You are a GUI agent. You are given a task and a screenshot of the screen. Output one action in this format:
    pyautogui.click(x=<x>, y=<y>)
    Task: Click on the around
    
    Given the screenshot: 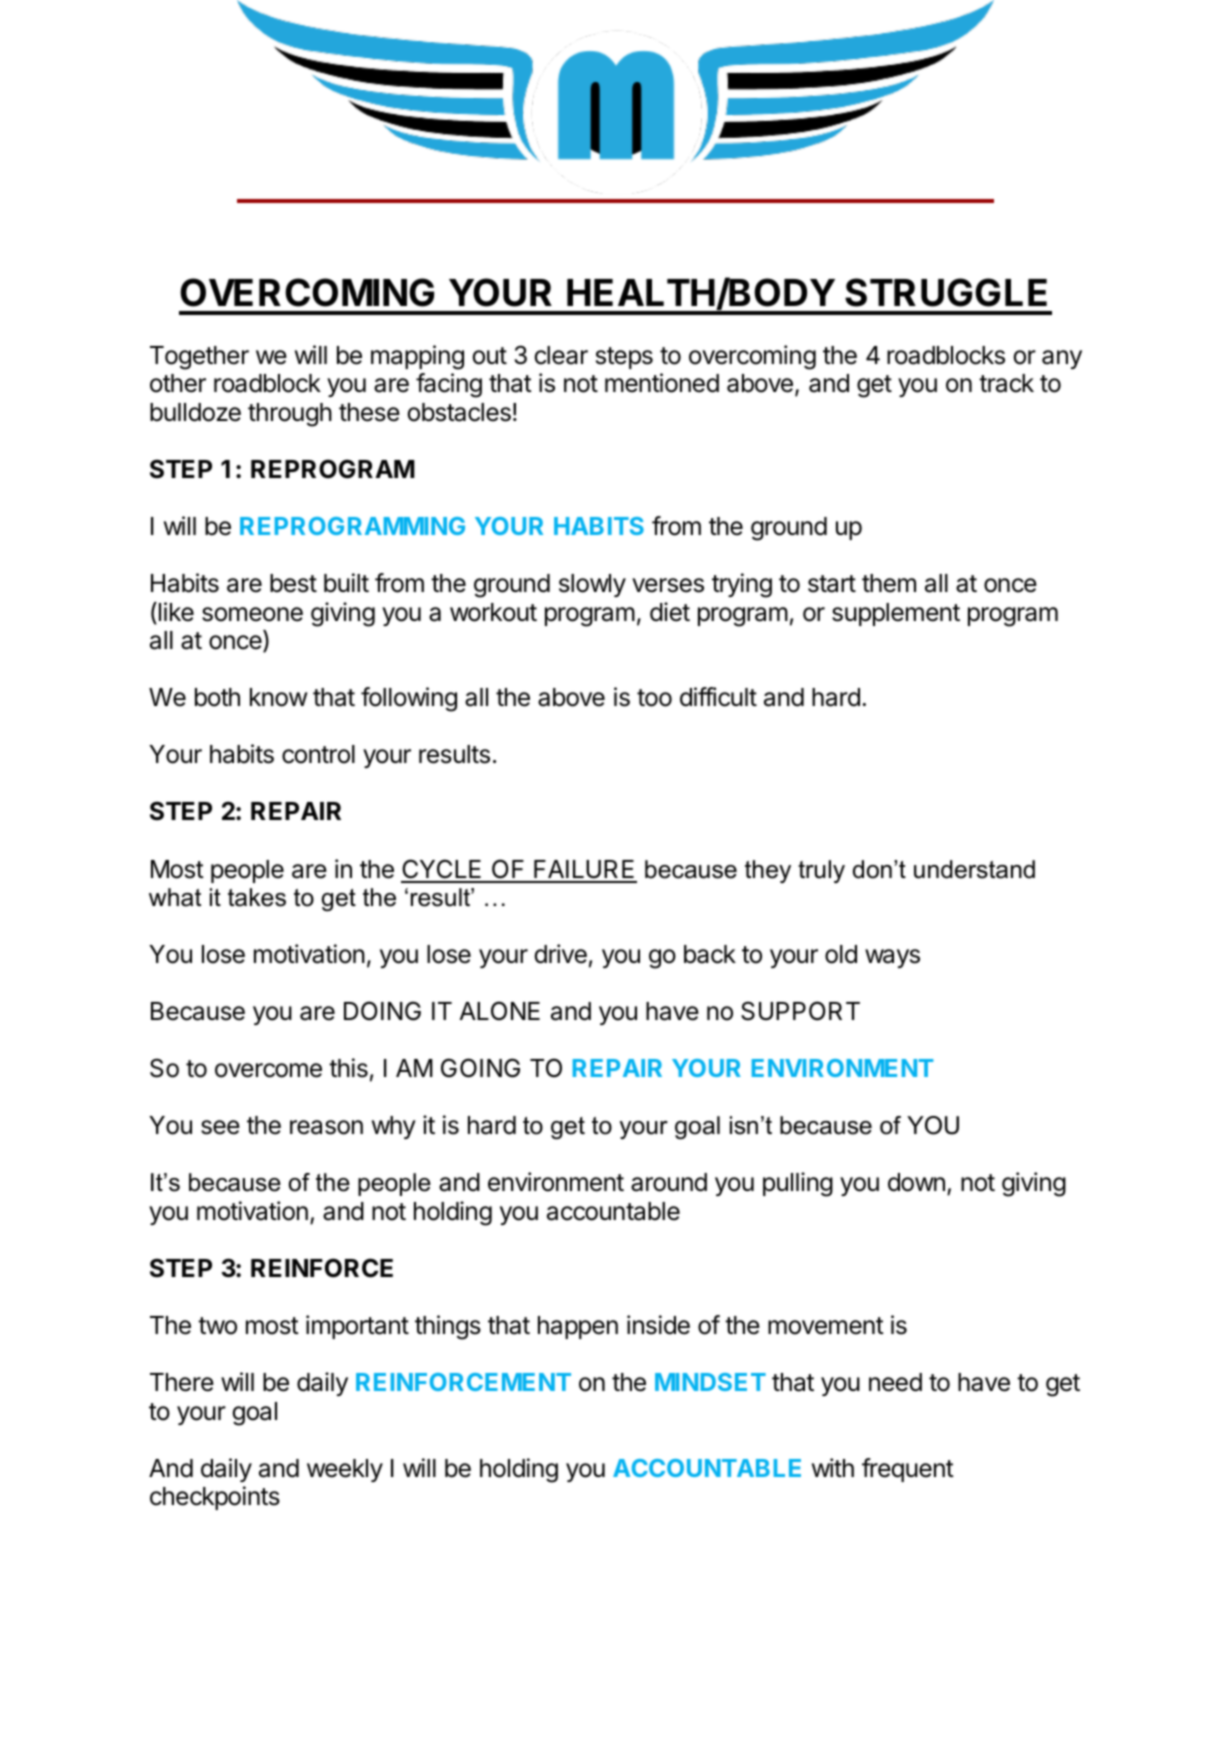 What is the action you would take?
    pyautogui.click(x=669, y=1182)
